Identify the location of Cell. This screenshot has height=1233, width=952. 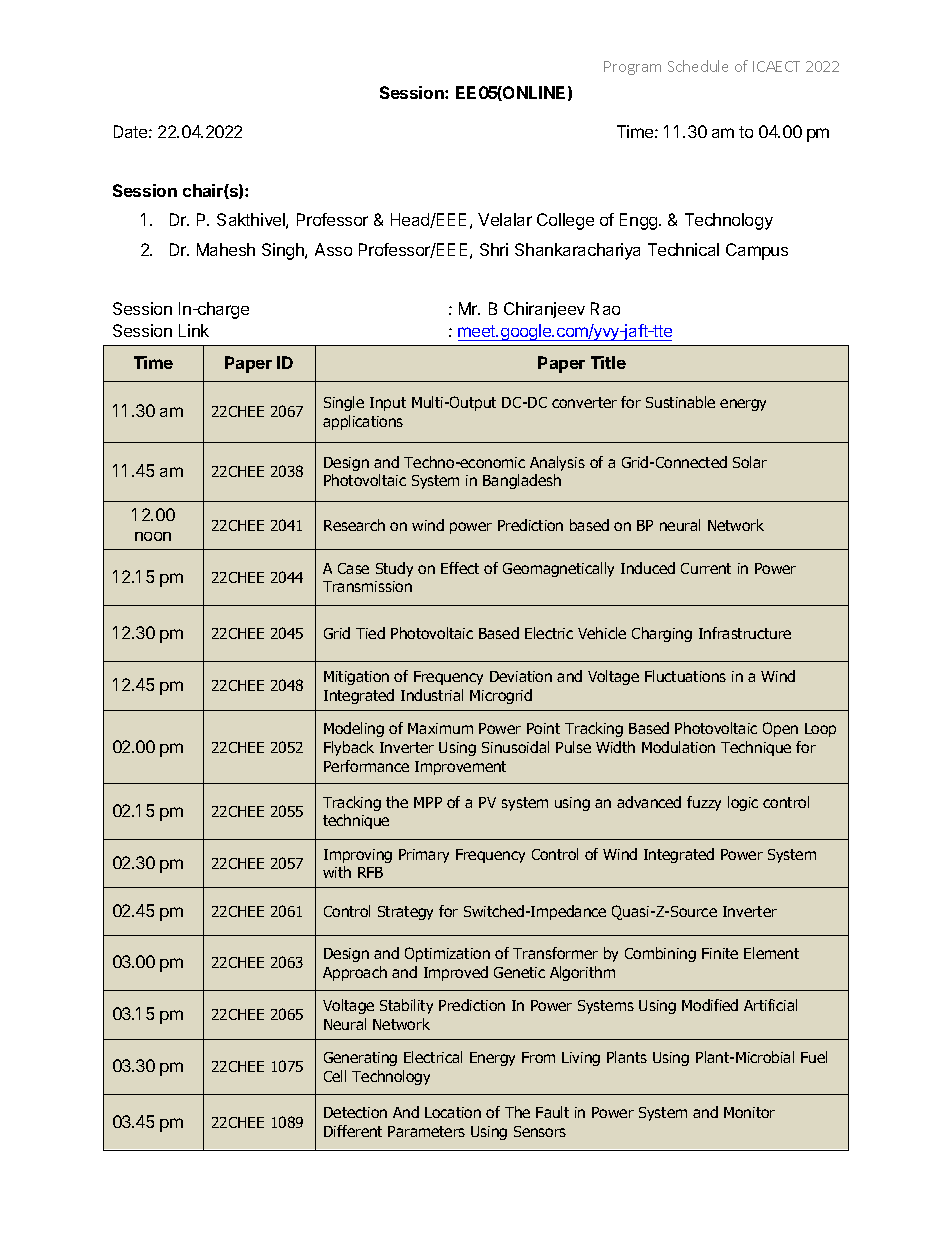
(335, 1076).
